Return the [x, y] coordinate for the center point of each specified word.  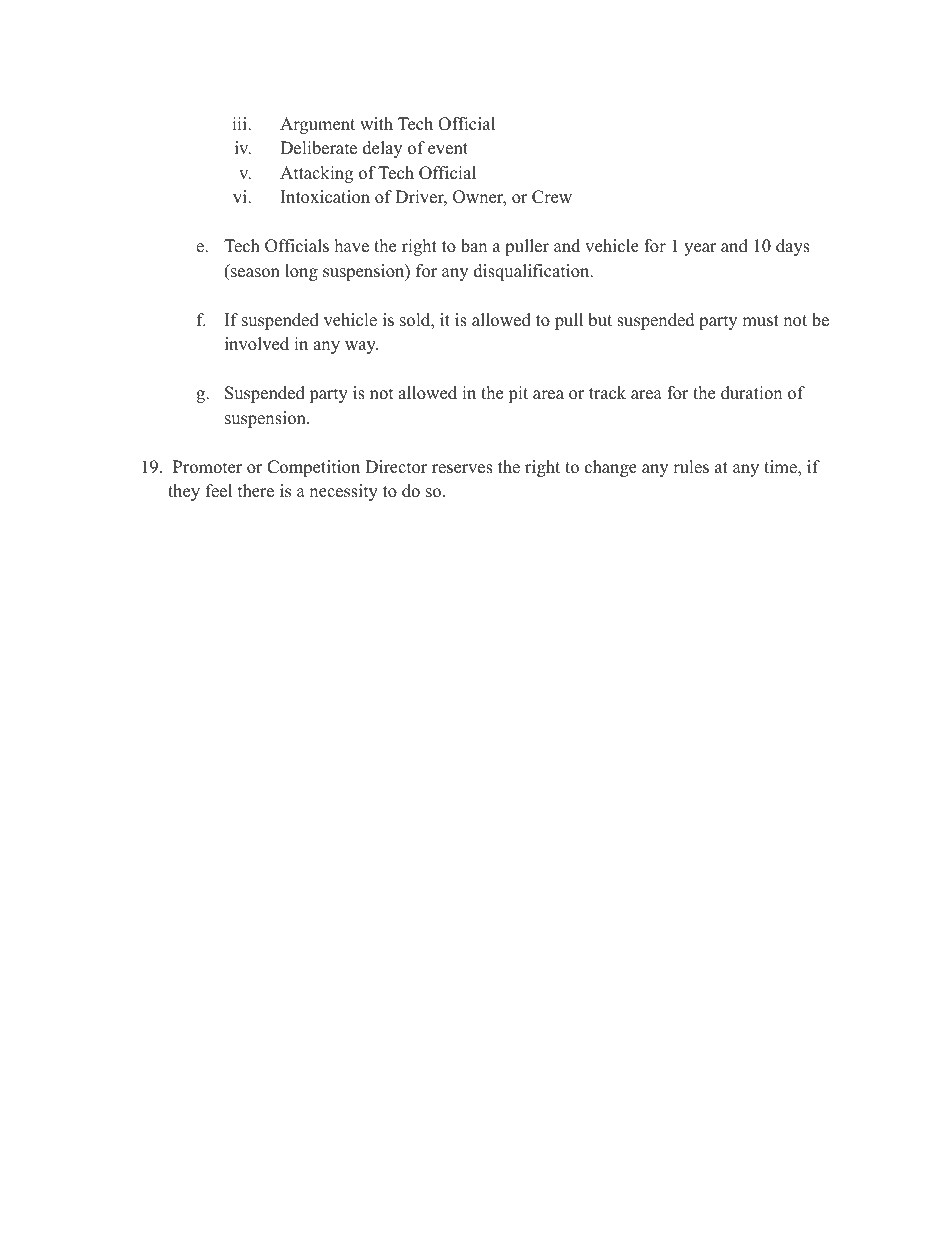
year [700, 249]
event [448, 149]
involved [257, 344]
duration [751, 393]
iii [240, 123]
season [255, 273]
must [760, 321]
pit [518, 394]
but [600, 320]
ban [474, 246]
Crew [552, 197]
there [256, 491]
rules [691, 467]
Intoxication [325, 197]
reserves [462, 469]
